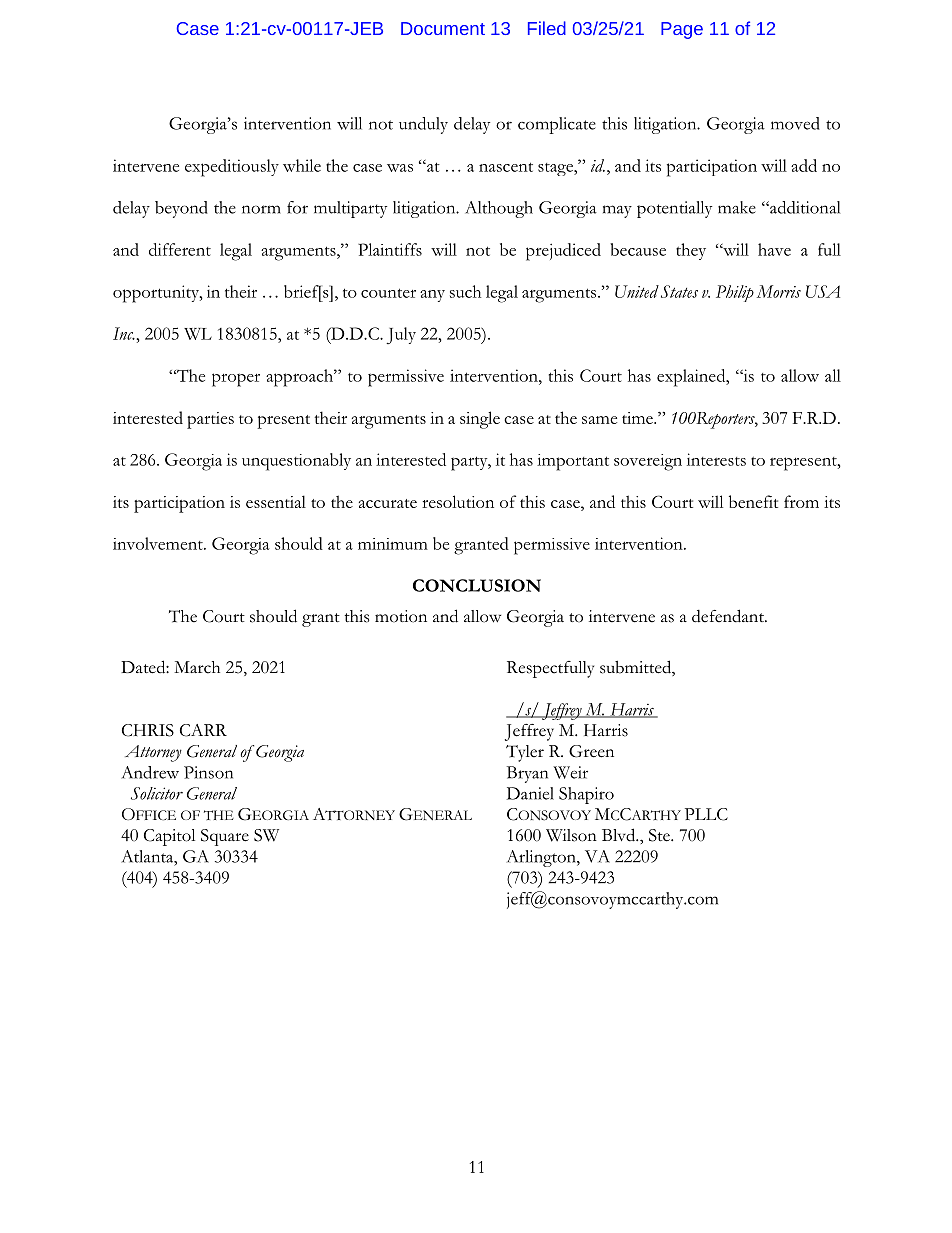 The height and width of the page is (1233, 952). I want to click on Philip, so click(735, 293).
